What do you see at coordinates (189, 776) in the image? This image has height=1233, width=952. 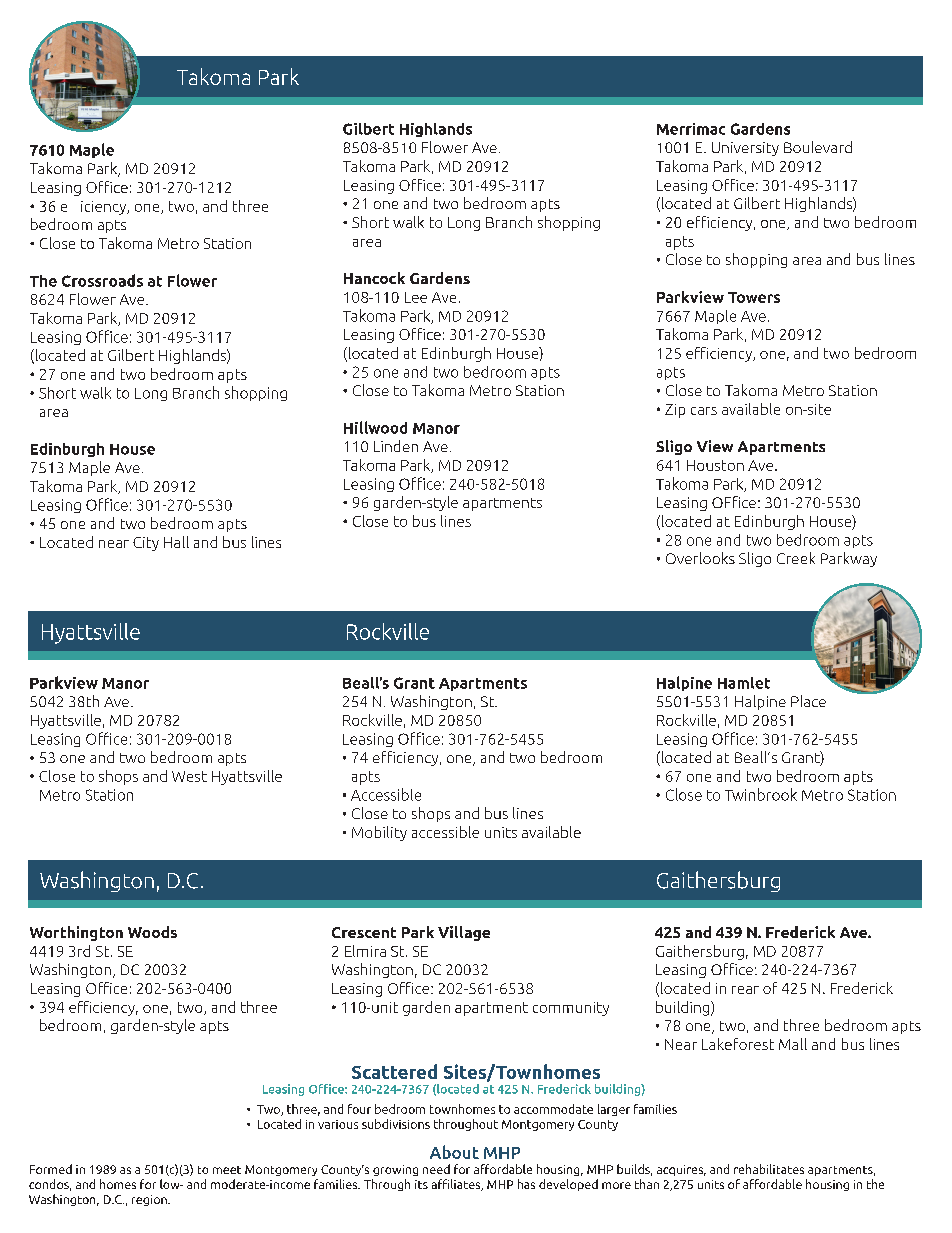 I see `West` at bounding box center [189, 776].
